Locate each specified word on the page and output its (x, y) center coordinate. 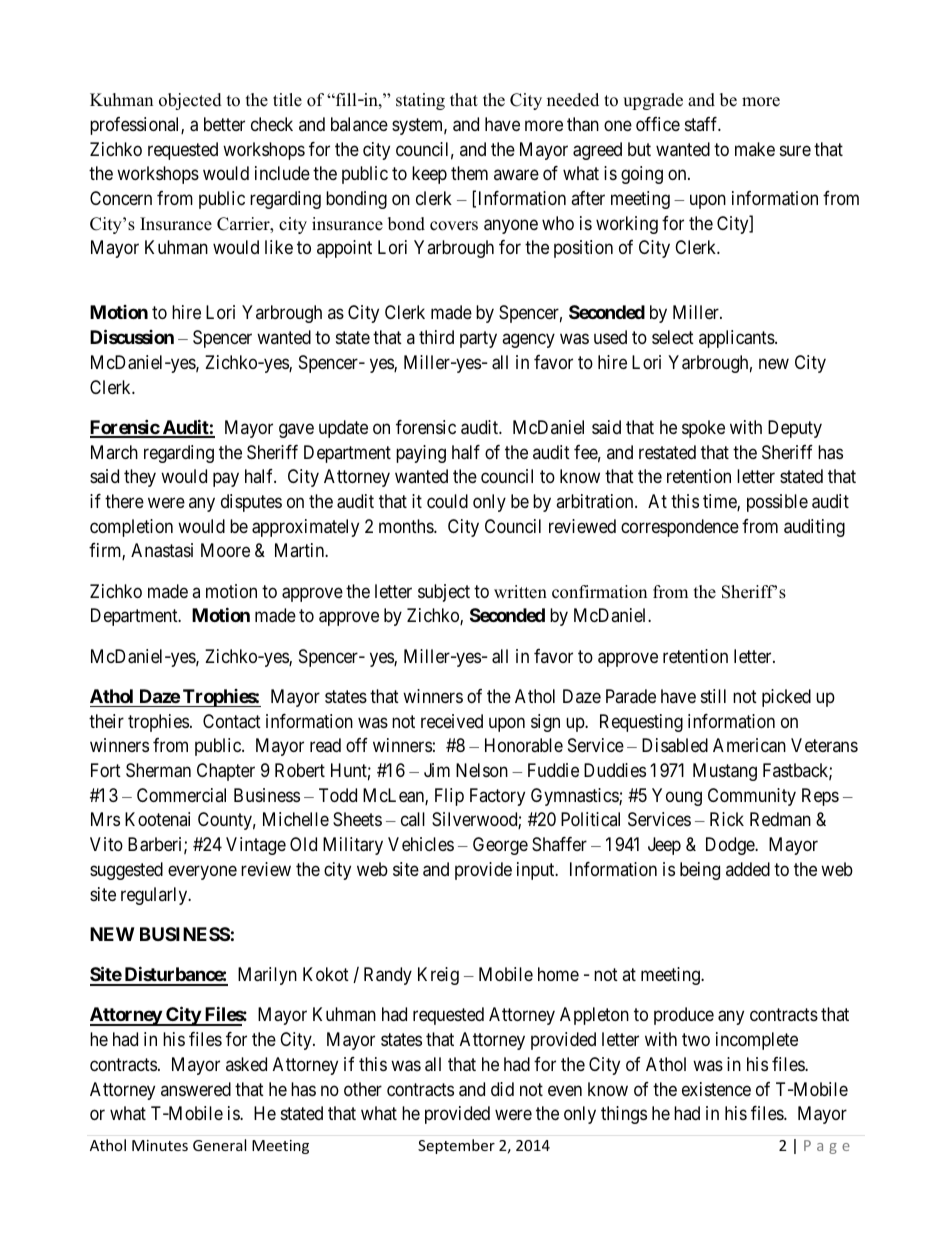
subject (444, 593)
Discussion (132, 336)
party (478, 339)
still (713, 696)
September (456, 1146)
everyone (202, 872)
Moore (225, 550)
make (755, 149)
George (500, 846)
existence (716, 1089)
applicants (737, 339)
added (748, 869)
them (469, 173)
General (219, 1145)
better (224, 124)
